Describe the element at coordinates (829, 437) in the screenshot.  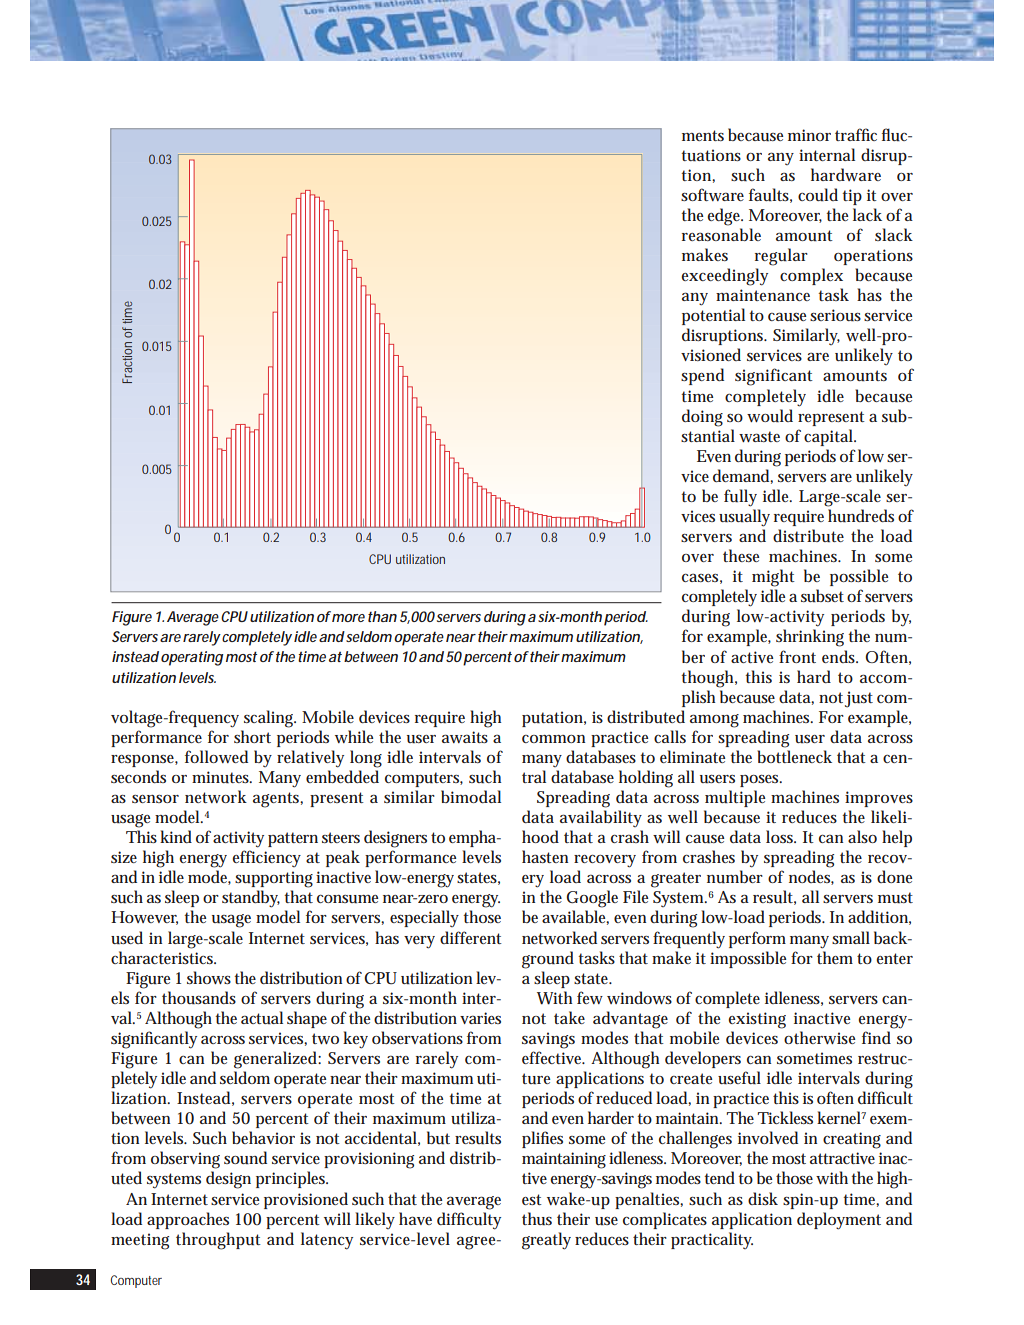
I see `capital` at that location.
